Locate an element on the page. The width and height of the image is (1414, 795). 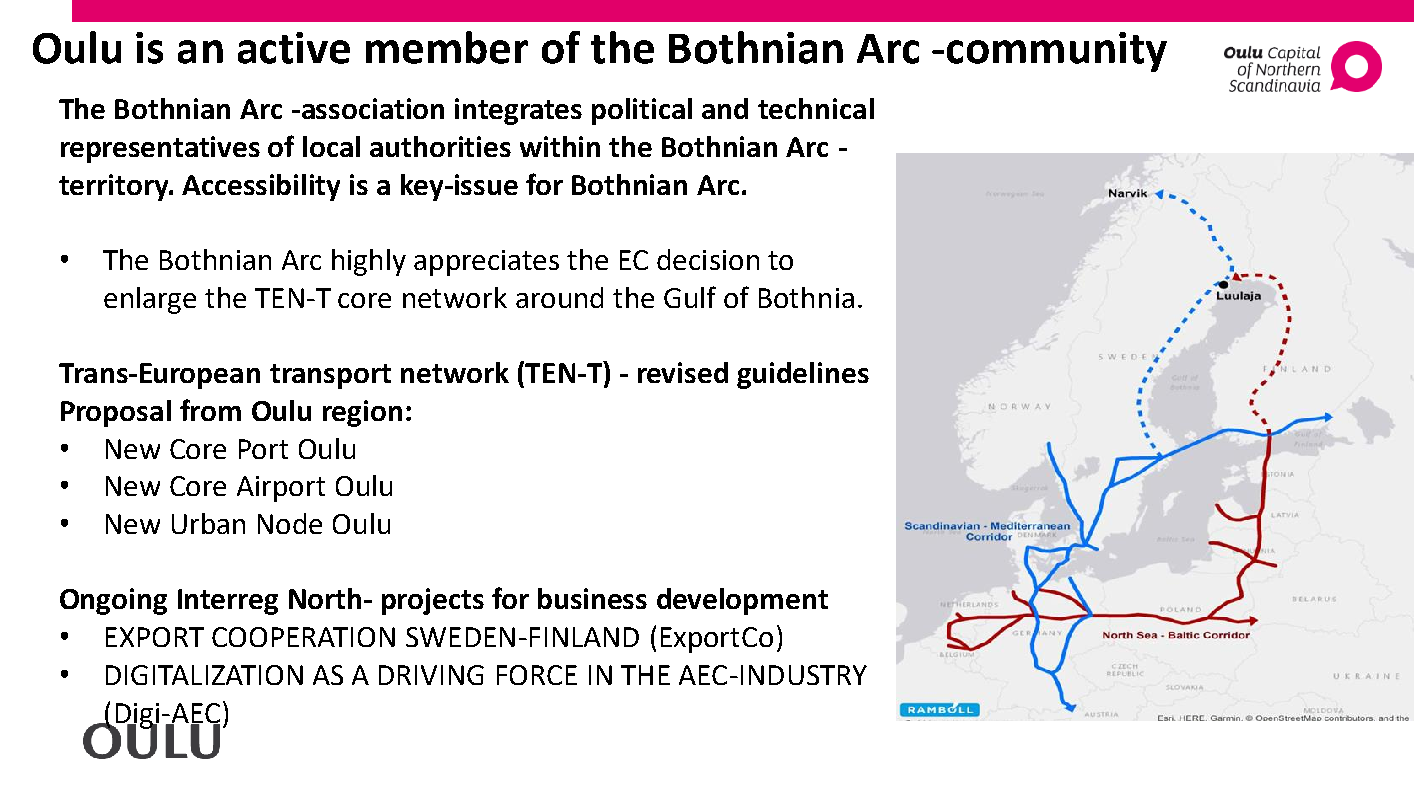
guidelines is located at coordinates (803, 375).
